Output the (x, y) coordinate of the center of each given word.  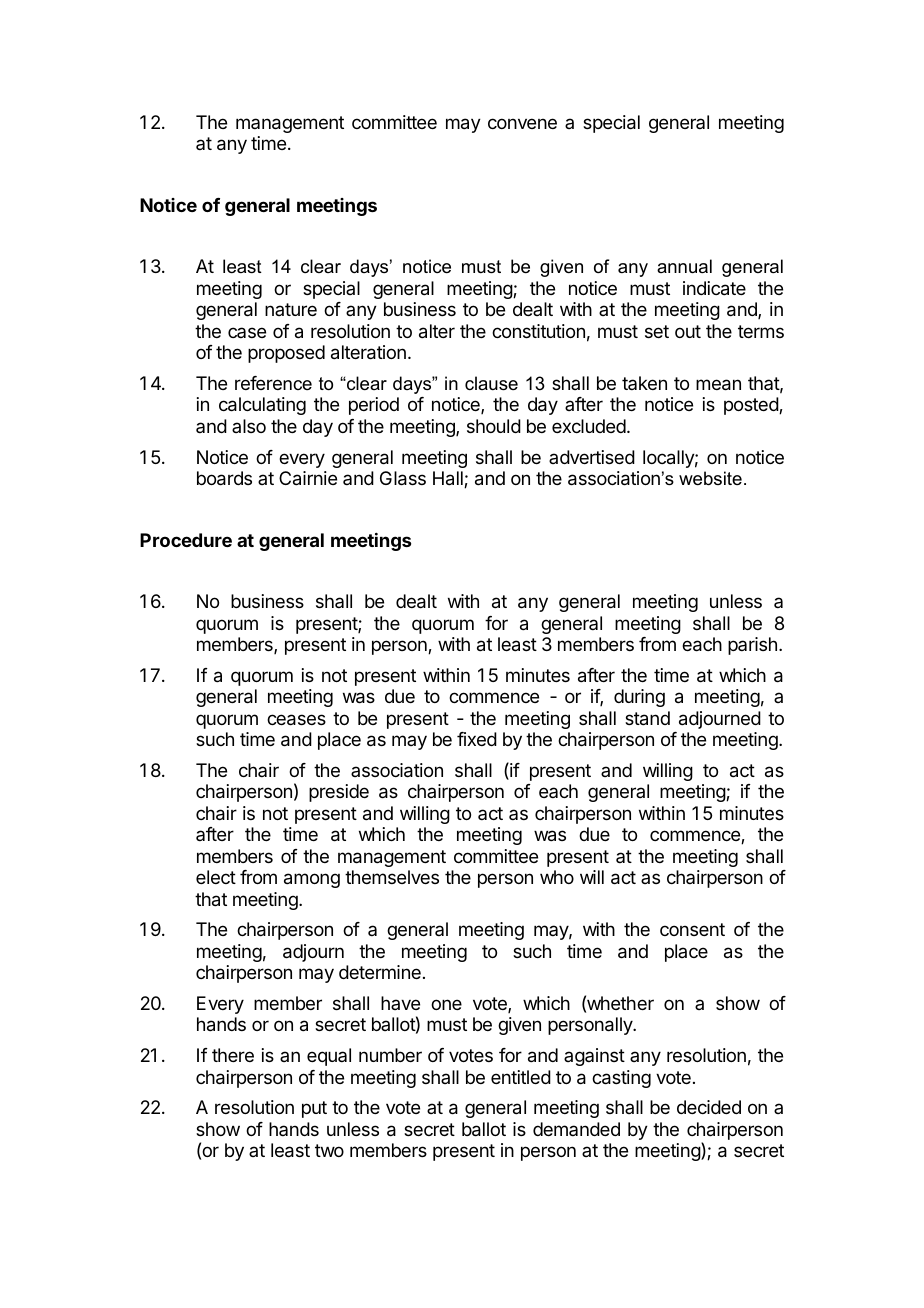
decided (709, 1107)
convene (522, 123)
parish (752, 646)
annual (684, 266)
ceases (296, 720)
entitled (521, 1077)
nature (291, 309)
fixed (477, 739)
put (314, 1109)
